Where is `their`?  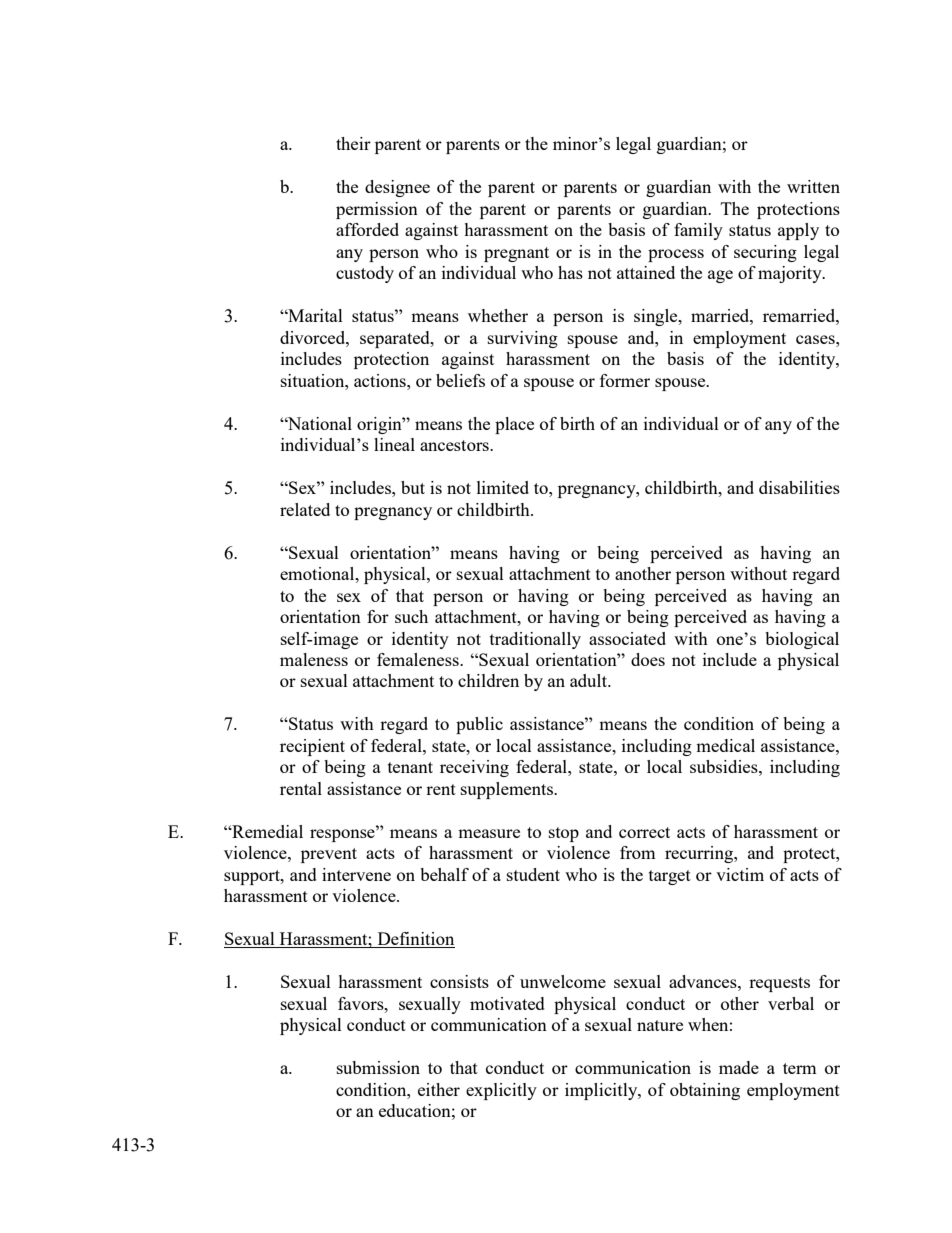 their is located at coordinates (353, 143).
